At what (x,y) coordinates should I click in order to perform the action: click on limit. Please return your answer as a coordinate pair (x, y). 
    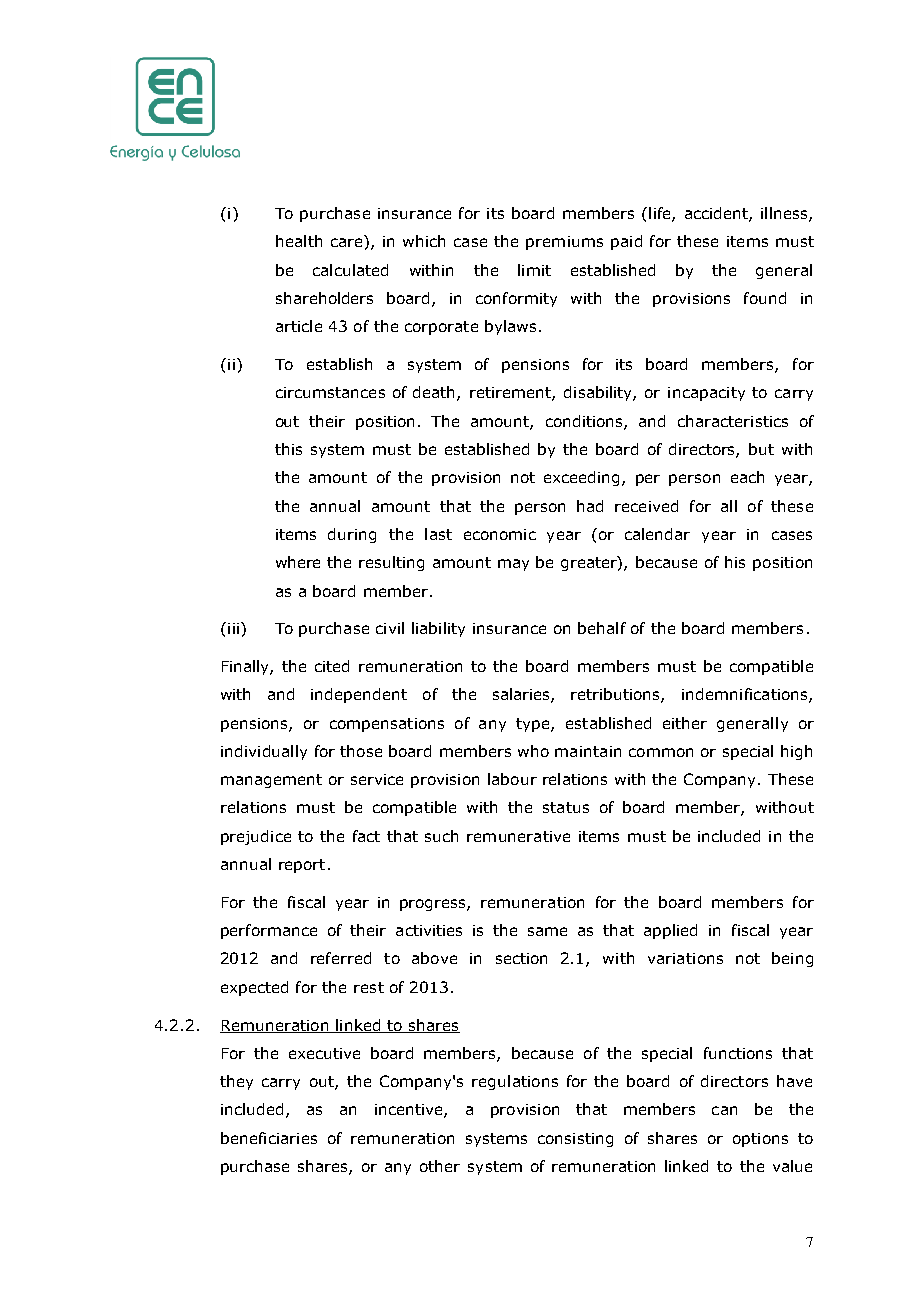
    Looking at the image, I should click on (534, 270).
